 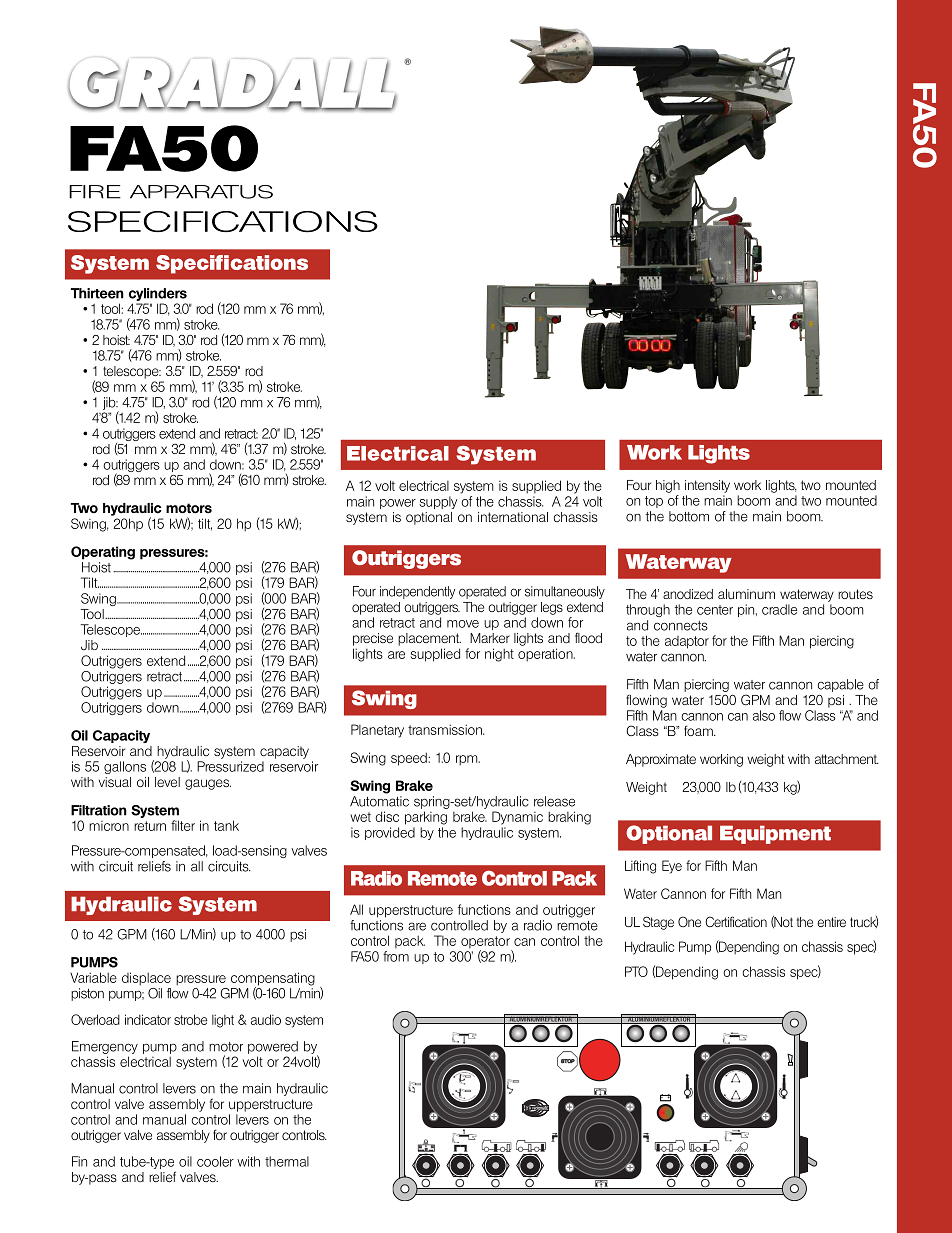 What do you see at coordinates (287, 1161) in the screenshot?
I see `thermal` at bounding box center [287, 1161].
